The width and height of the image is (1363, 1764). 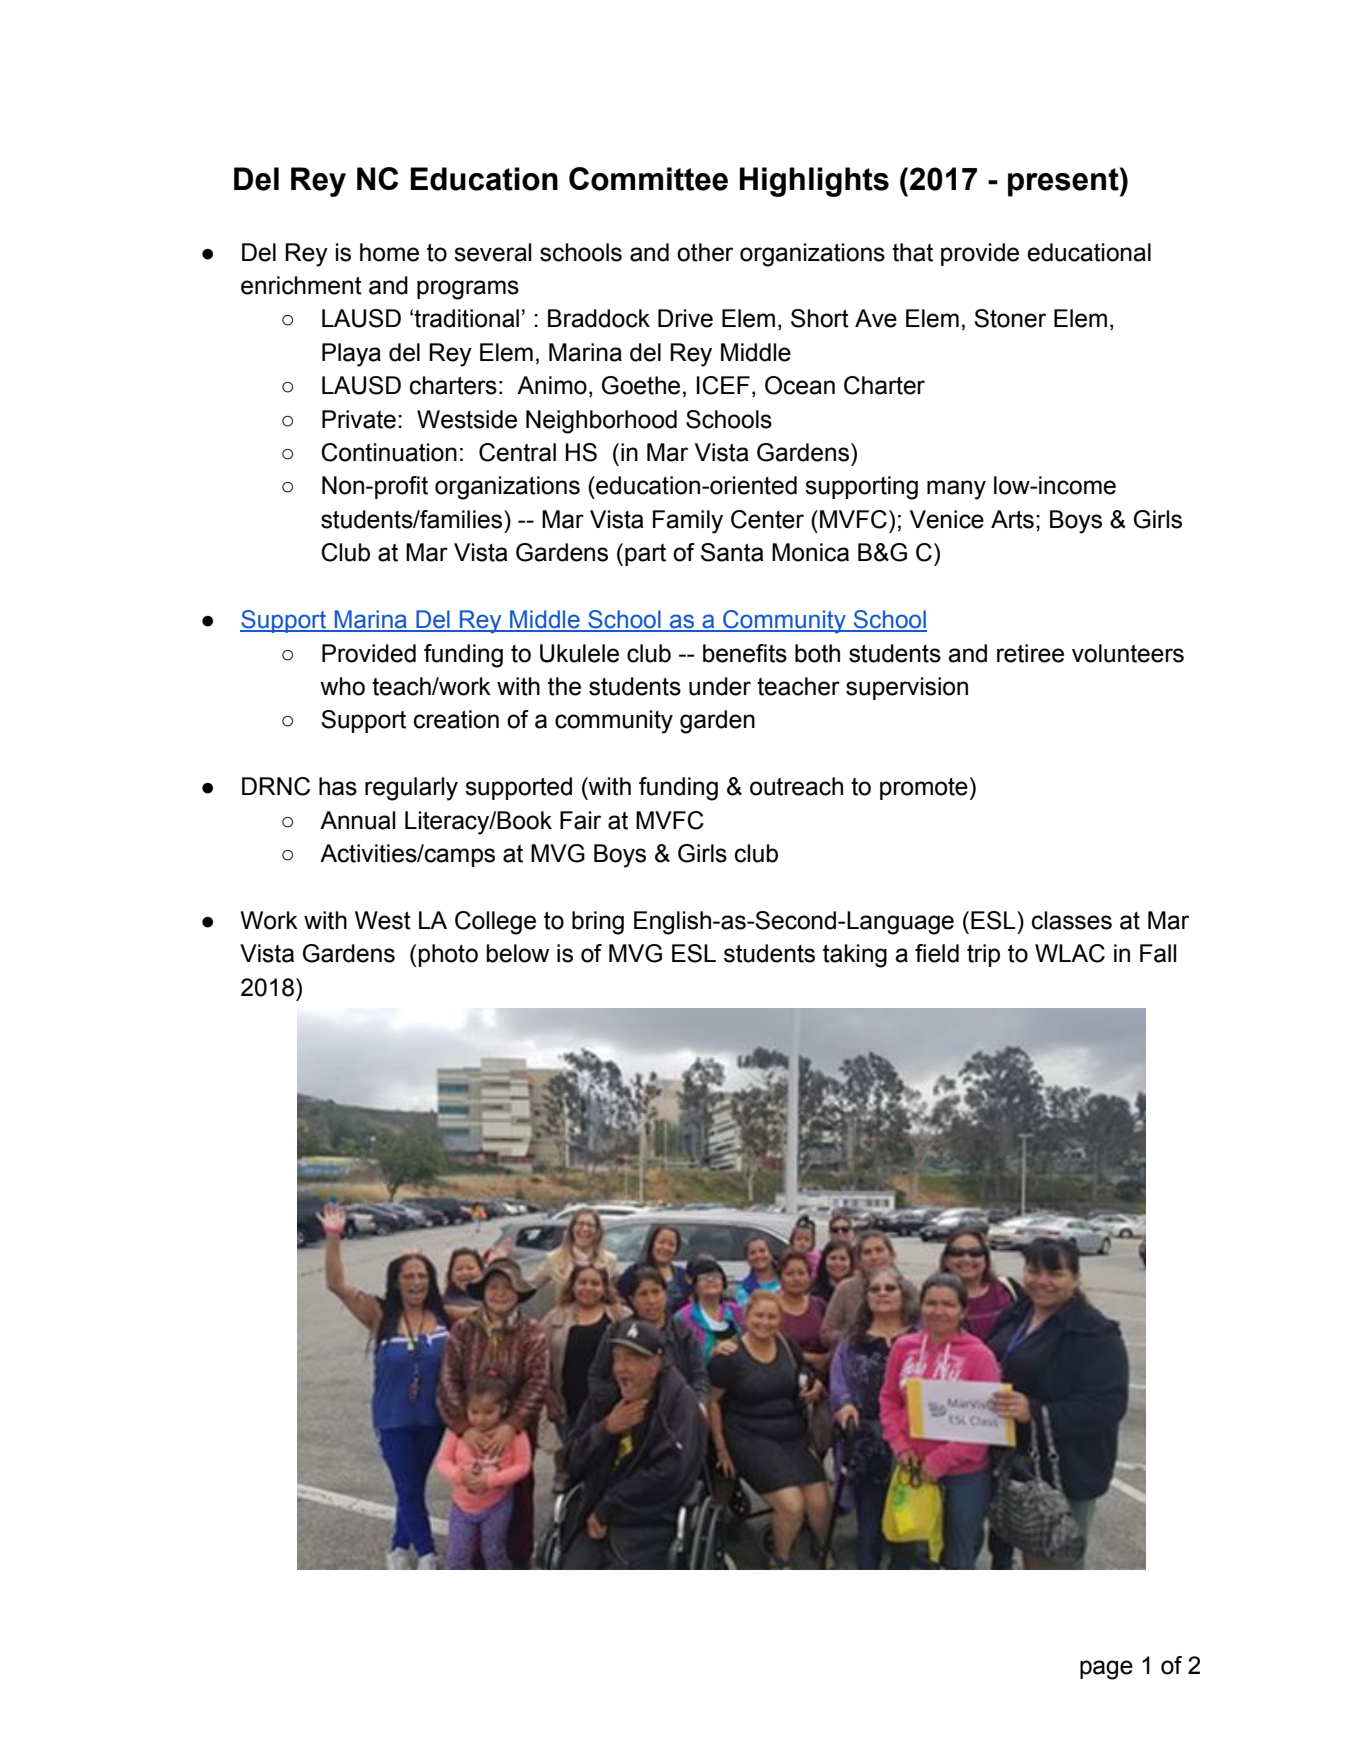 What do you see at coordinates (855, 956) in the image?
I see `taking` at bounding box center [855, 956].
